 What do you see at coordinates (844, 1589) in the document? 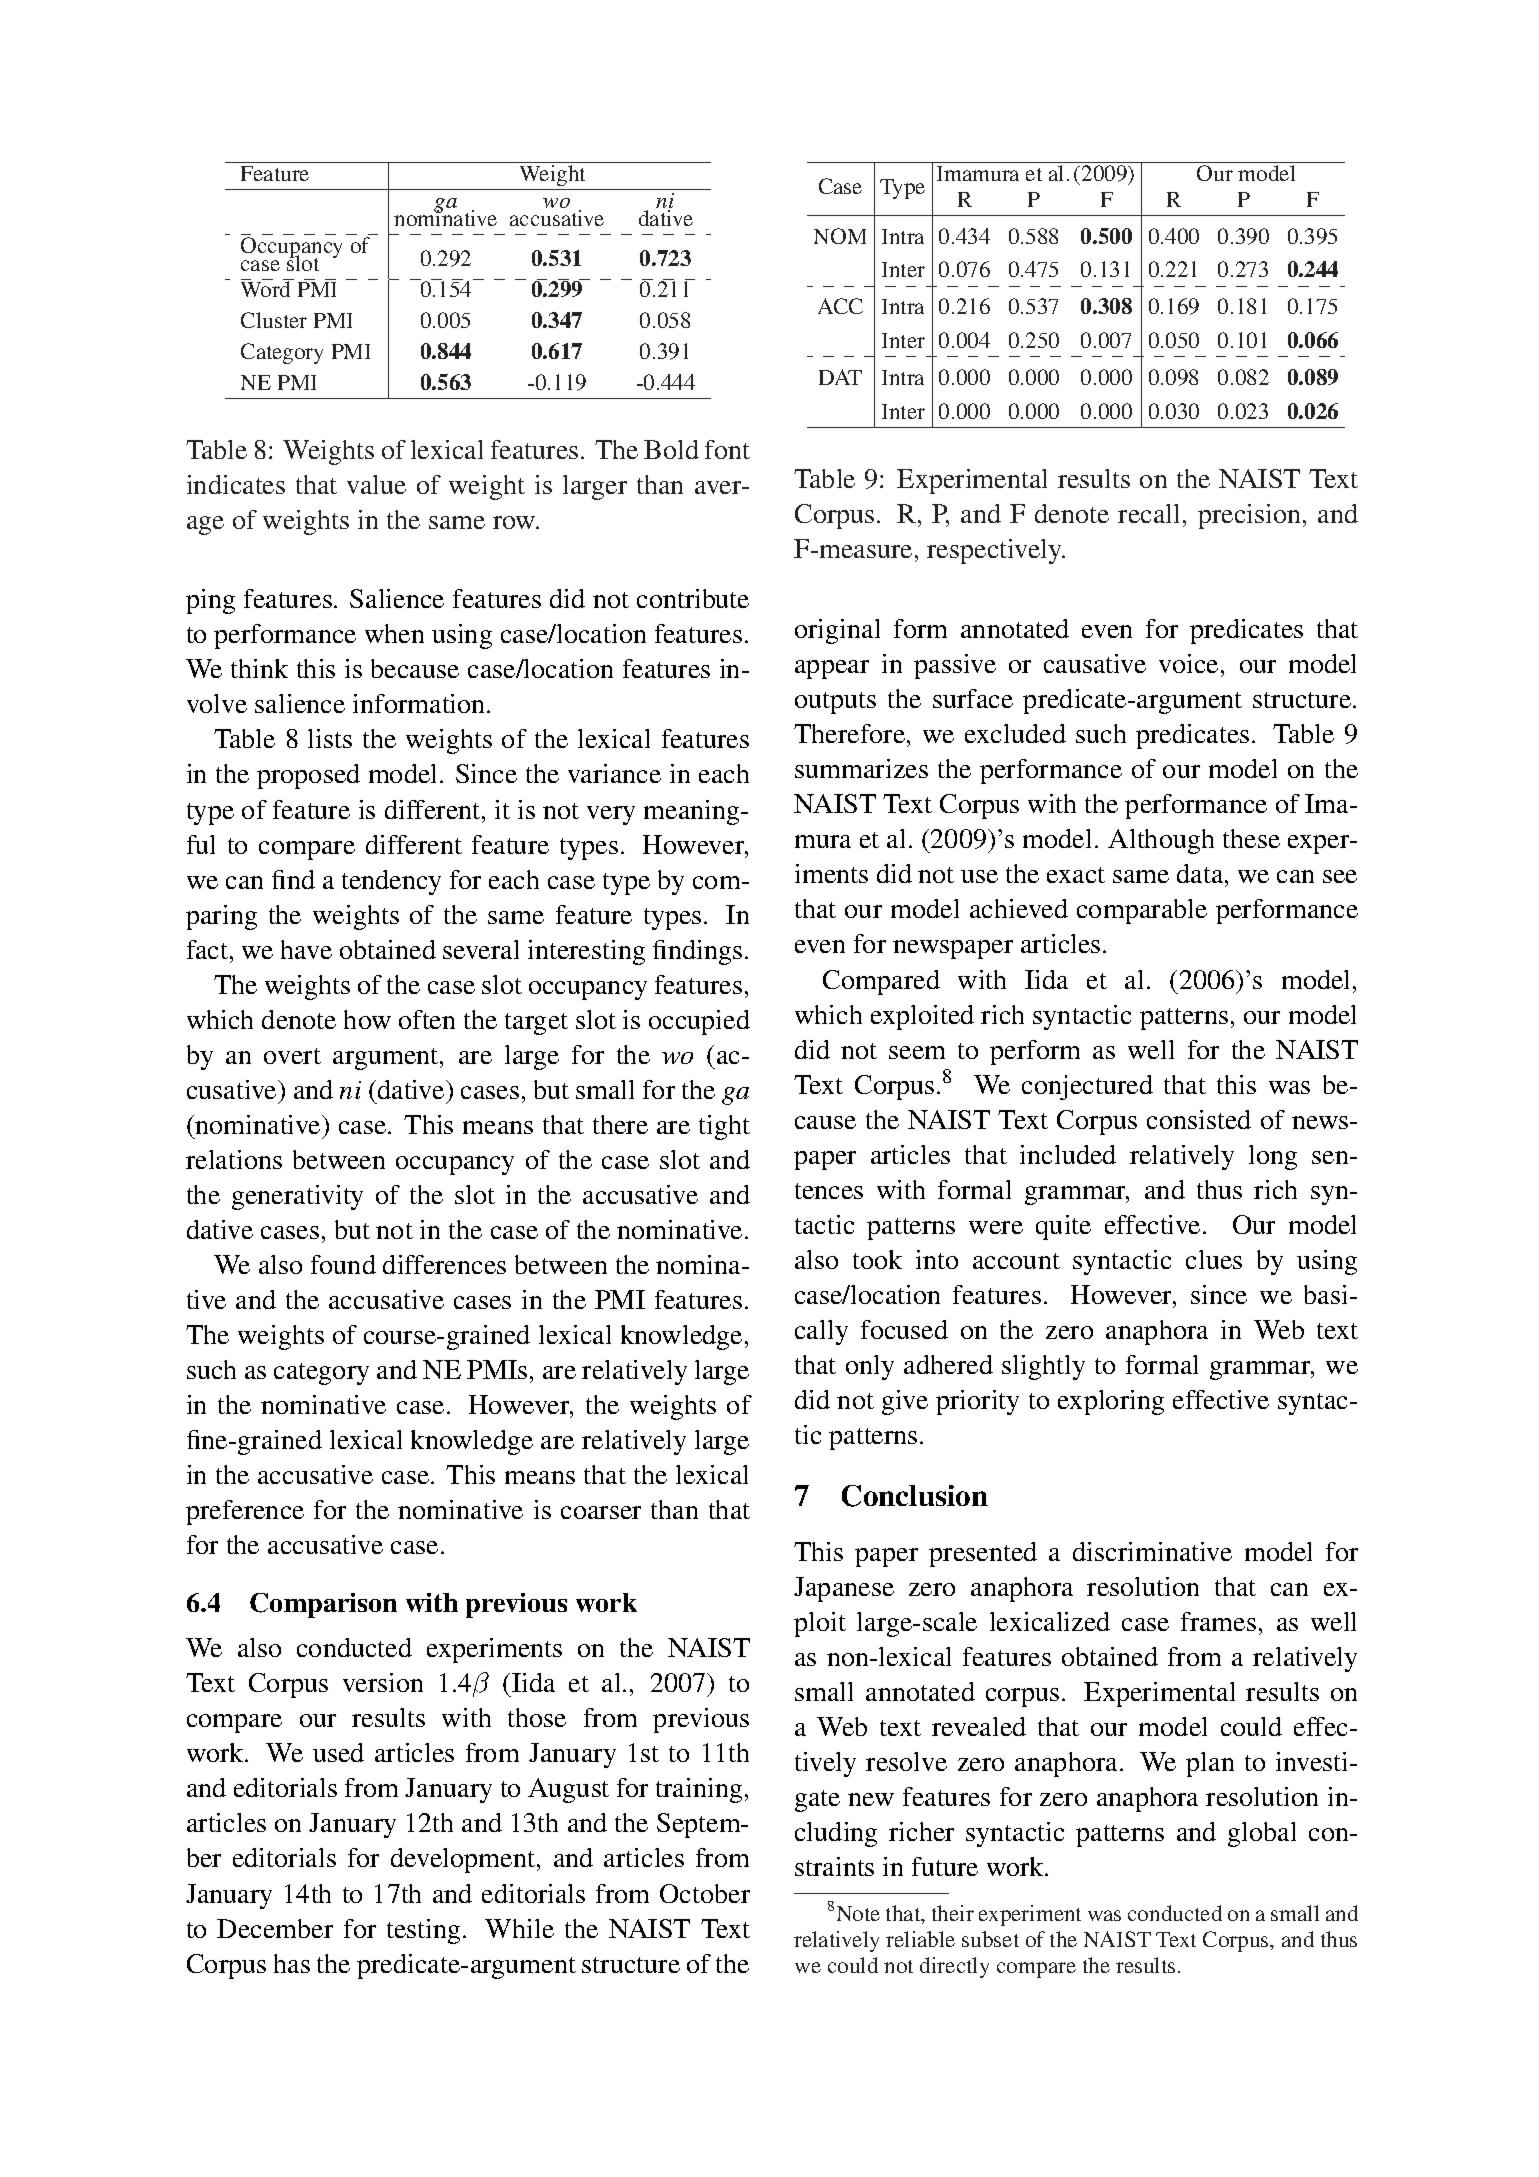
I see `Japanese` at bounding box center [844, 1589].
